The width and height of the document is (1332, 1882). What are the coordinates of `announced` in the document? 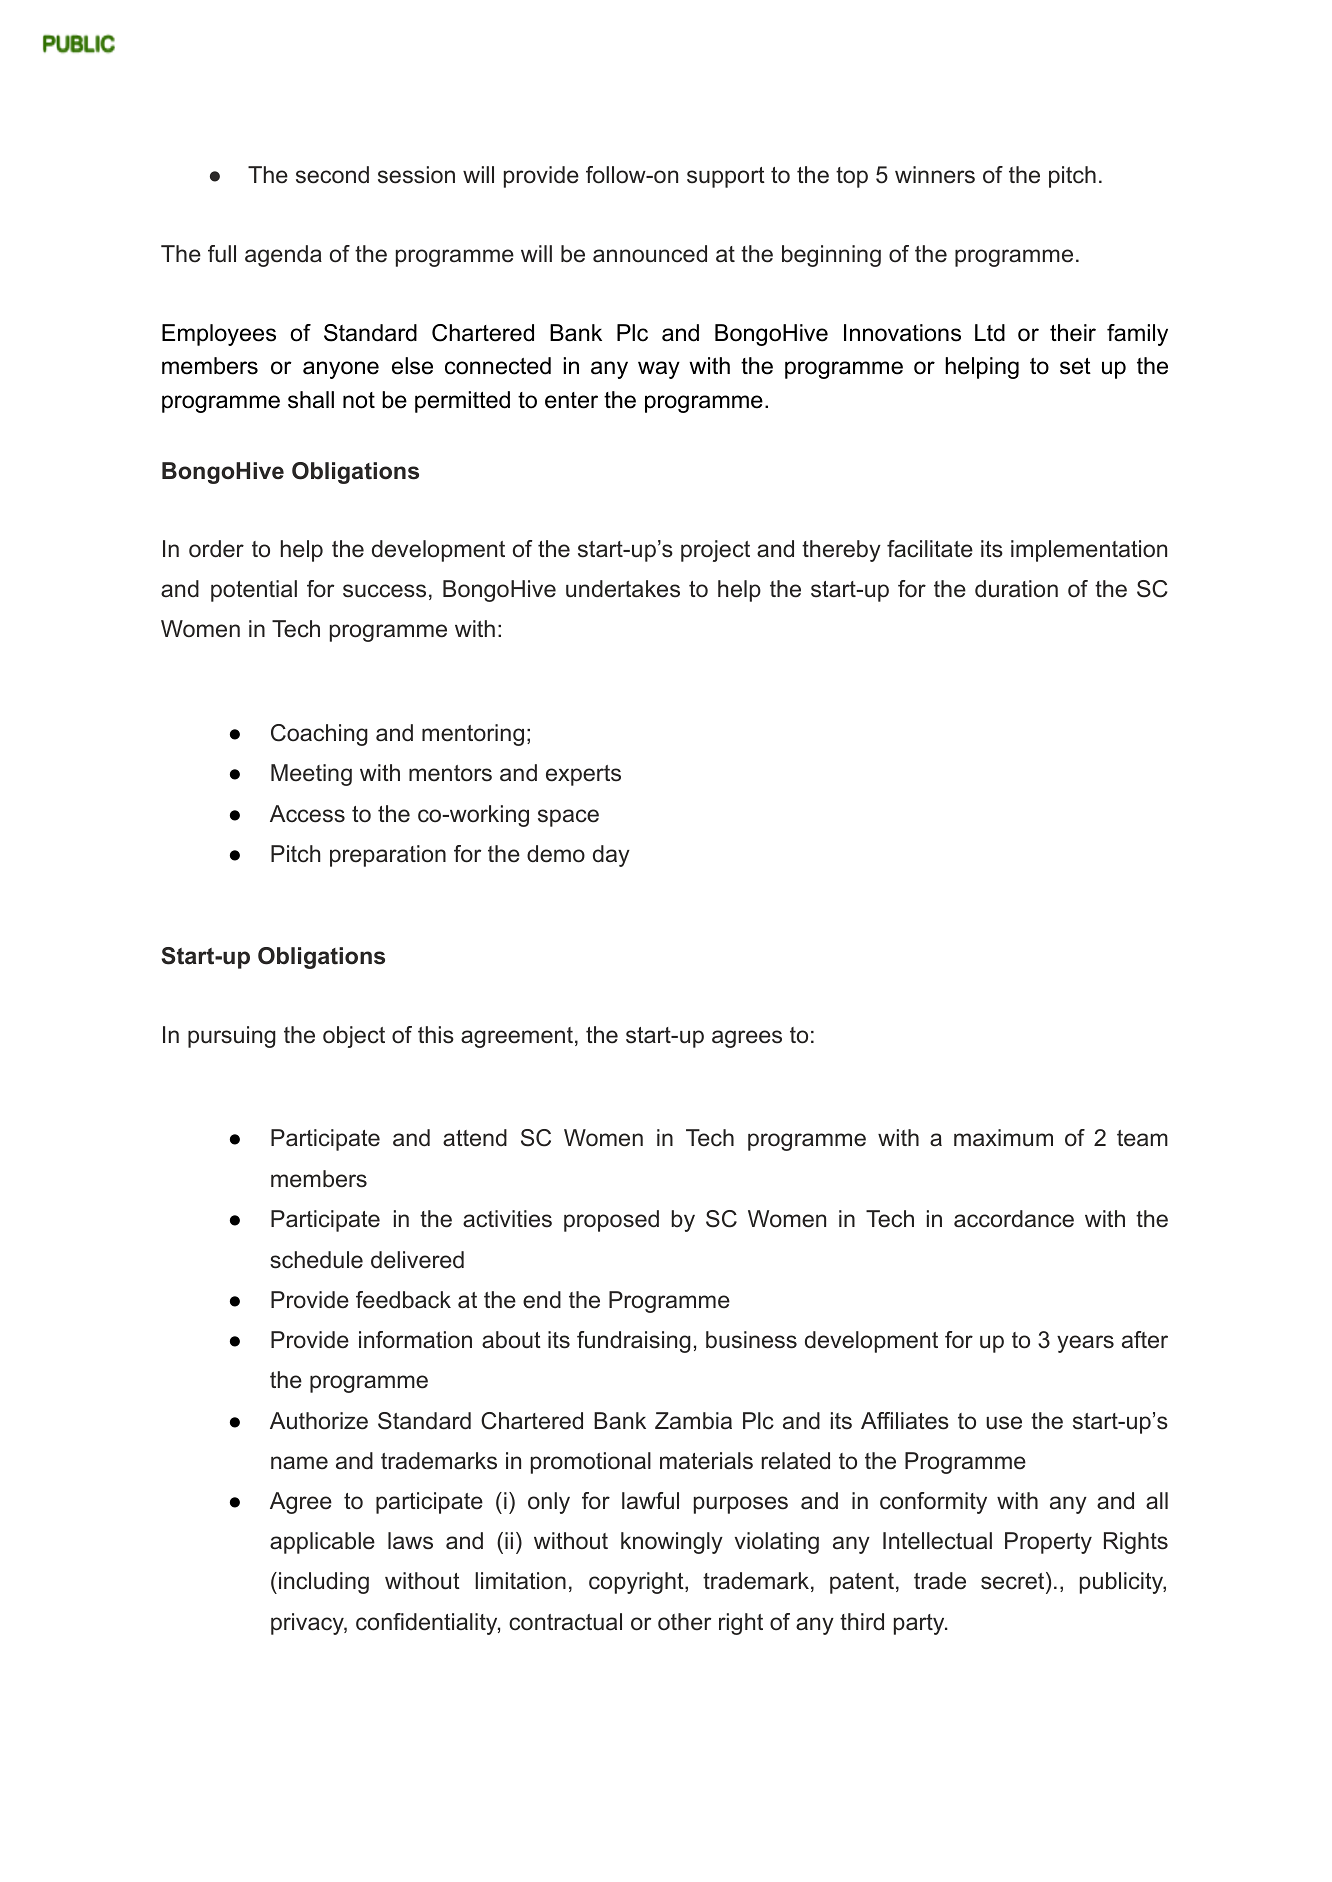 It's located at (650, 254).
